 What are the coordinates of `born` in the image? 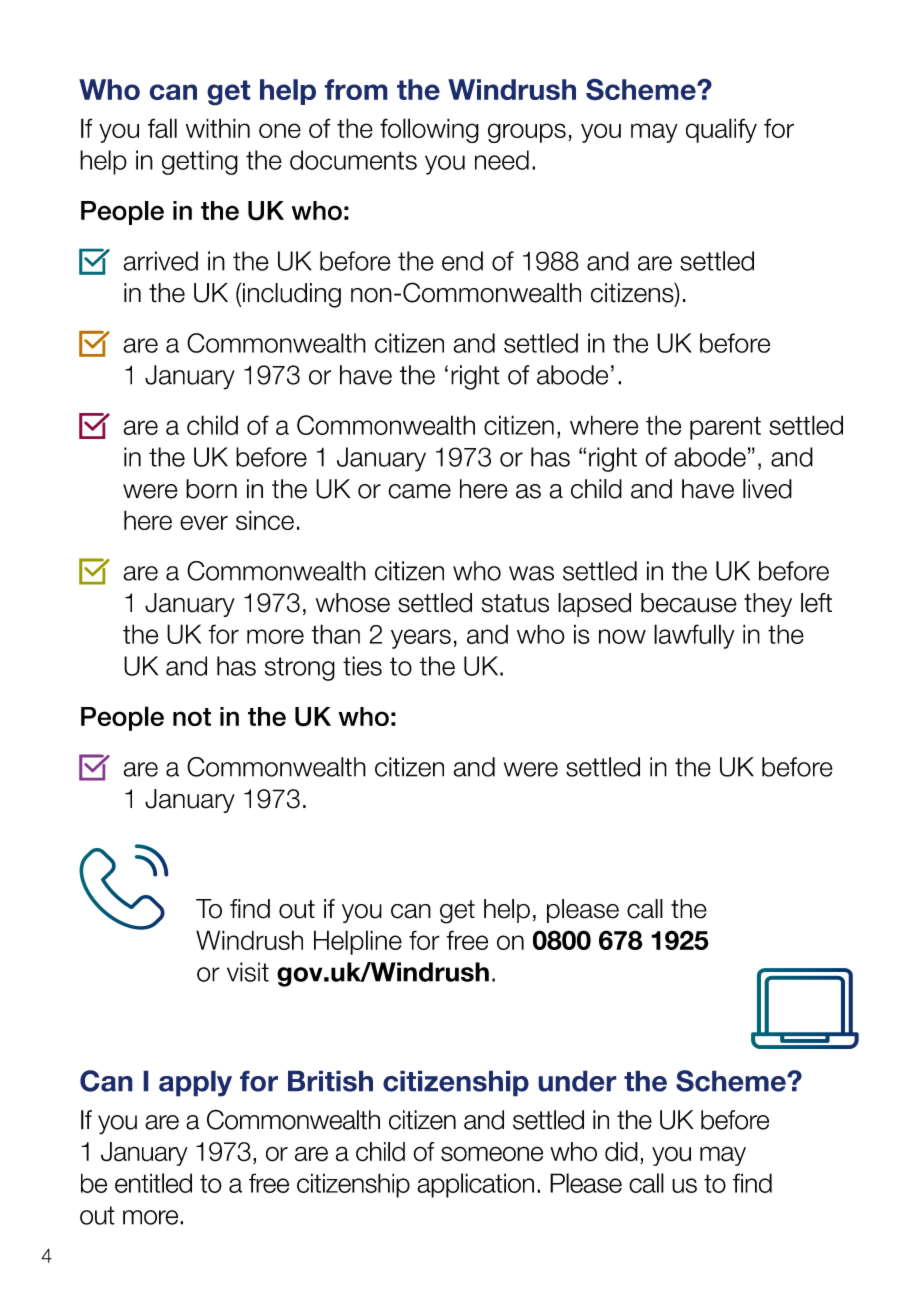 It's located at (211, 489).
